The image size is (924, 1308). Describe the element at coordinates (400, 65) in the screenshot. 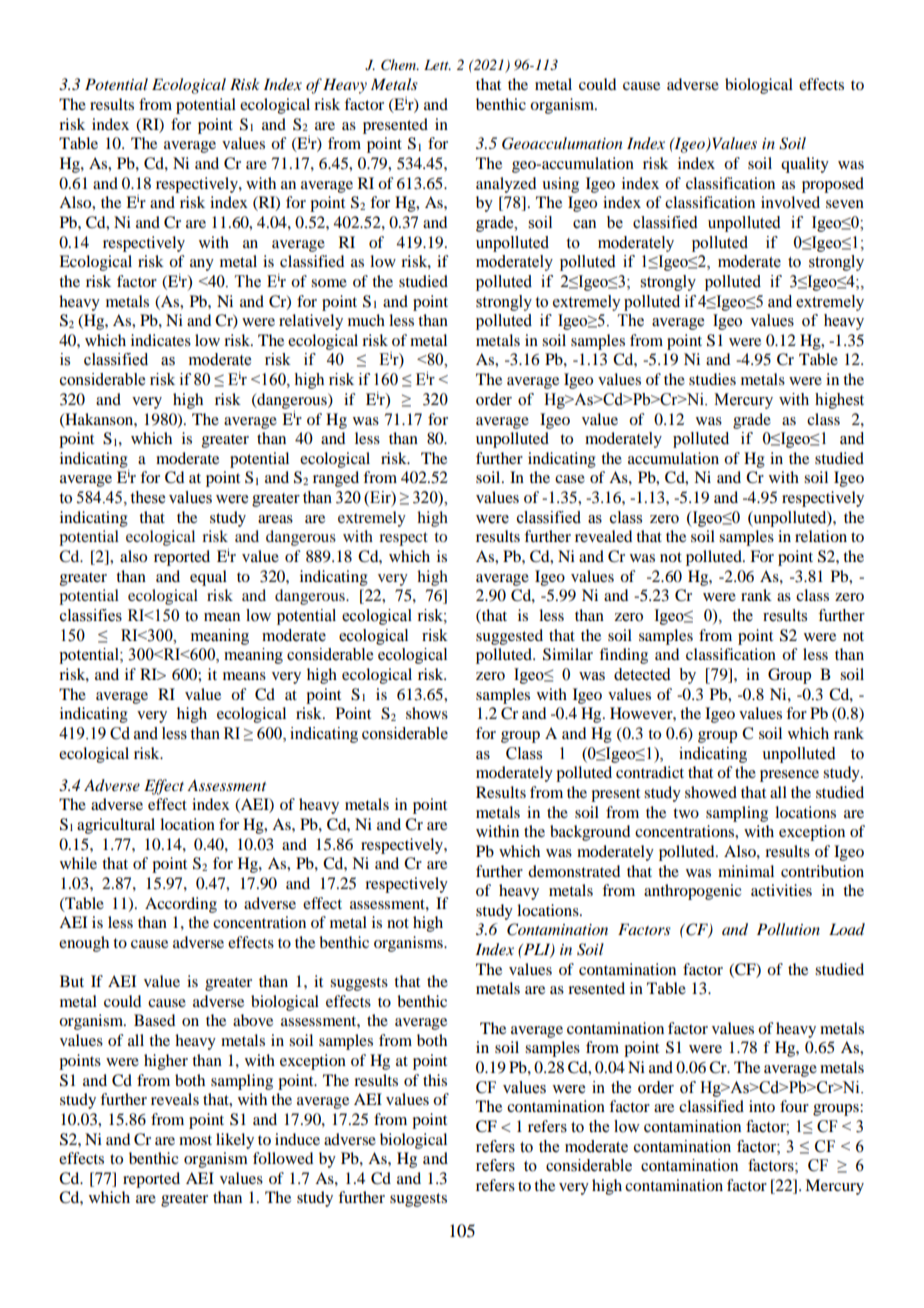

I see `Chem` at that location.
